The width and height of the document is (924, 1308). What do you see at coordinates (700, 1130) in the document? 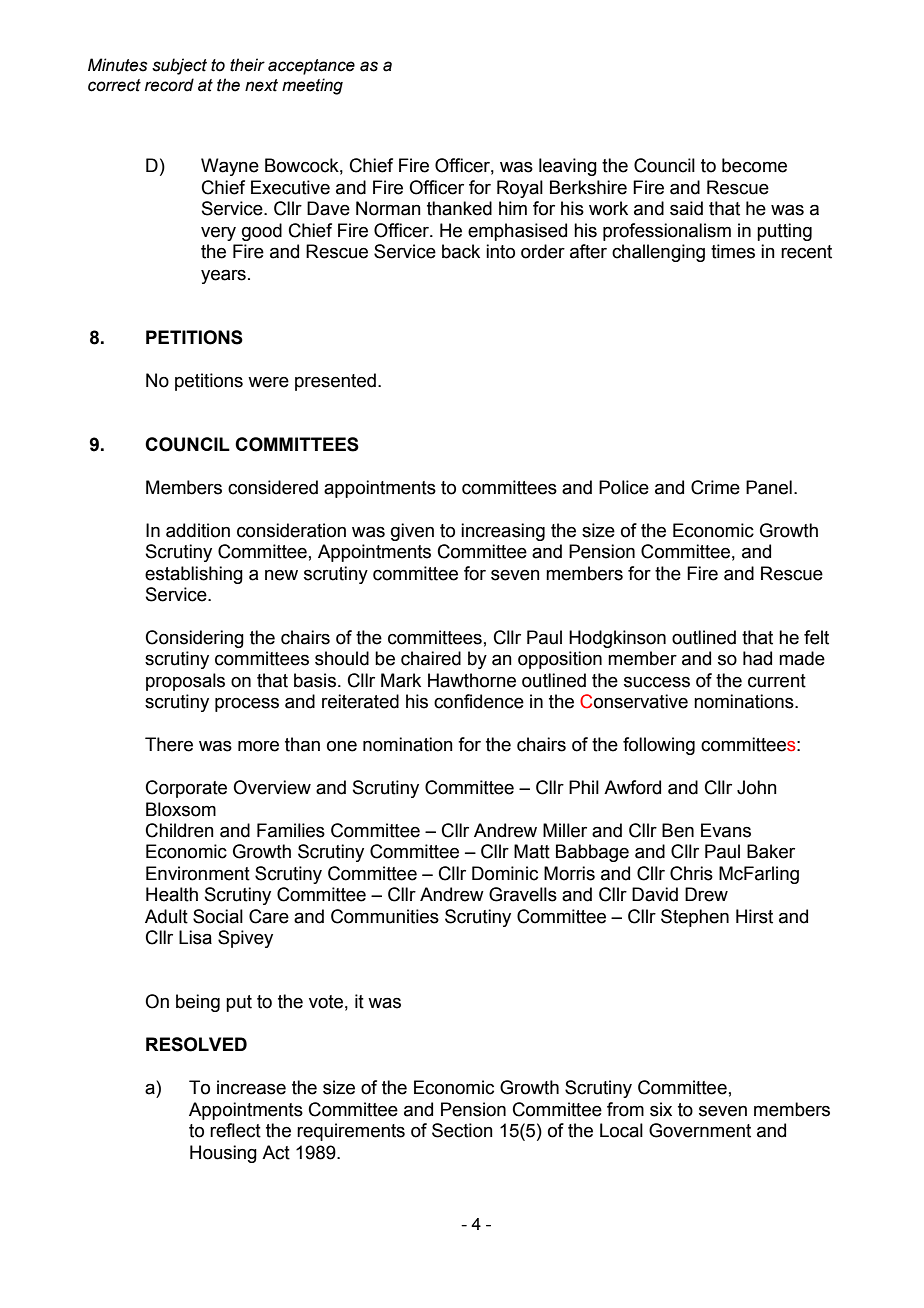
I see `Government` at bounding box center [700, 1130].
